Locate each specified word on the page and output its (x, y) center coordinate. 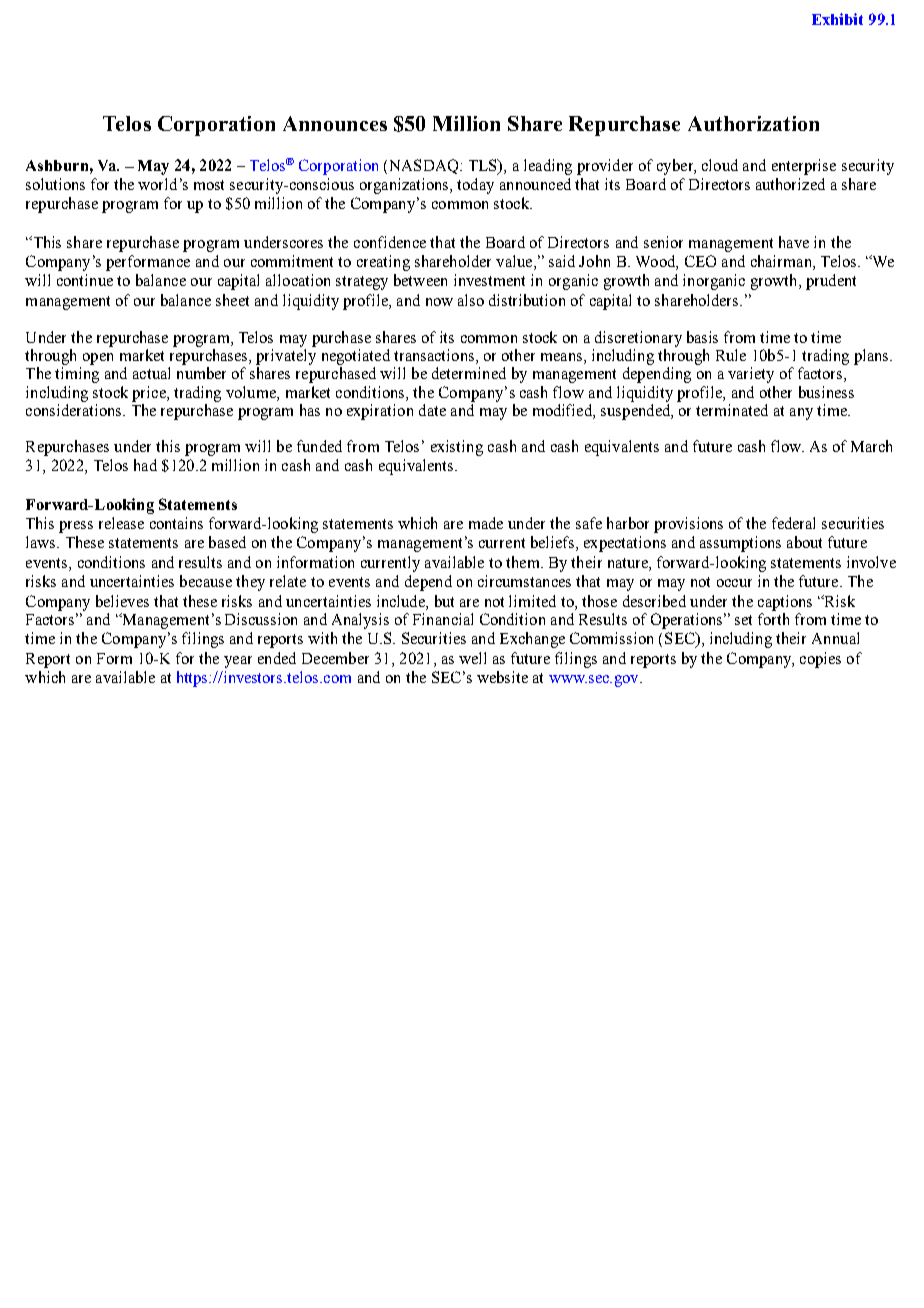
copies (820, 660)
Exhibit (837, 19)
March (871, 446)
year (238, 662)
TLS (484, 166)
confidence (390, 242)
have (794, 242)
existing (457, 448)
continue (85, 280)
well (472, 658)
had (145, 465)
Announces (335, 123)
